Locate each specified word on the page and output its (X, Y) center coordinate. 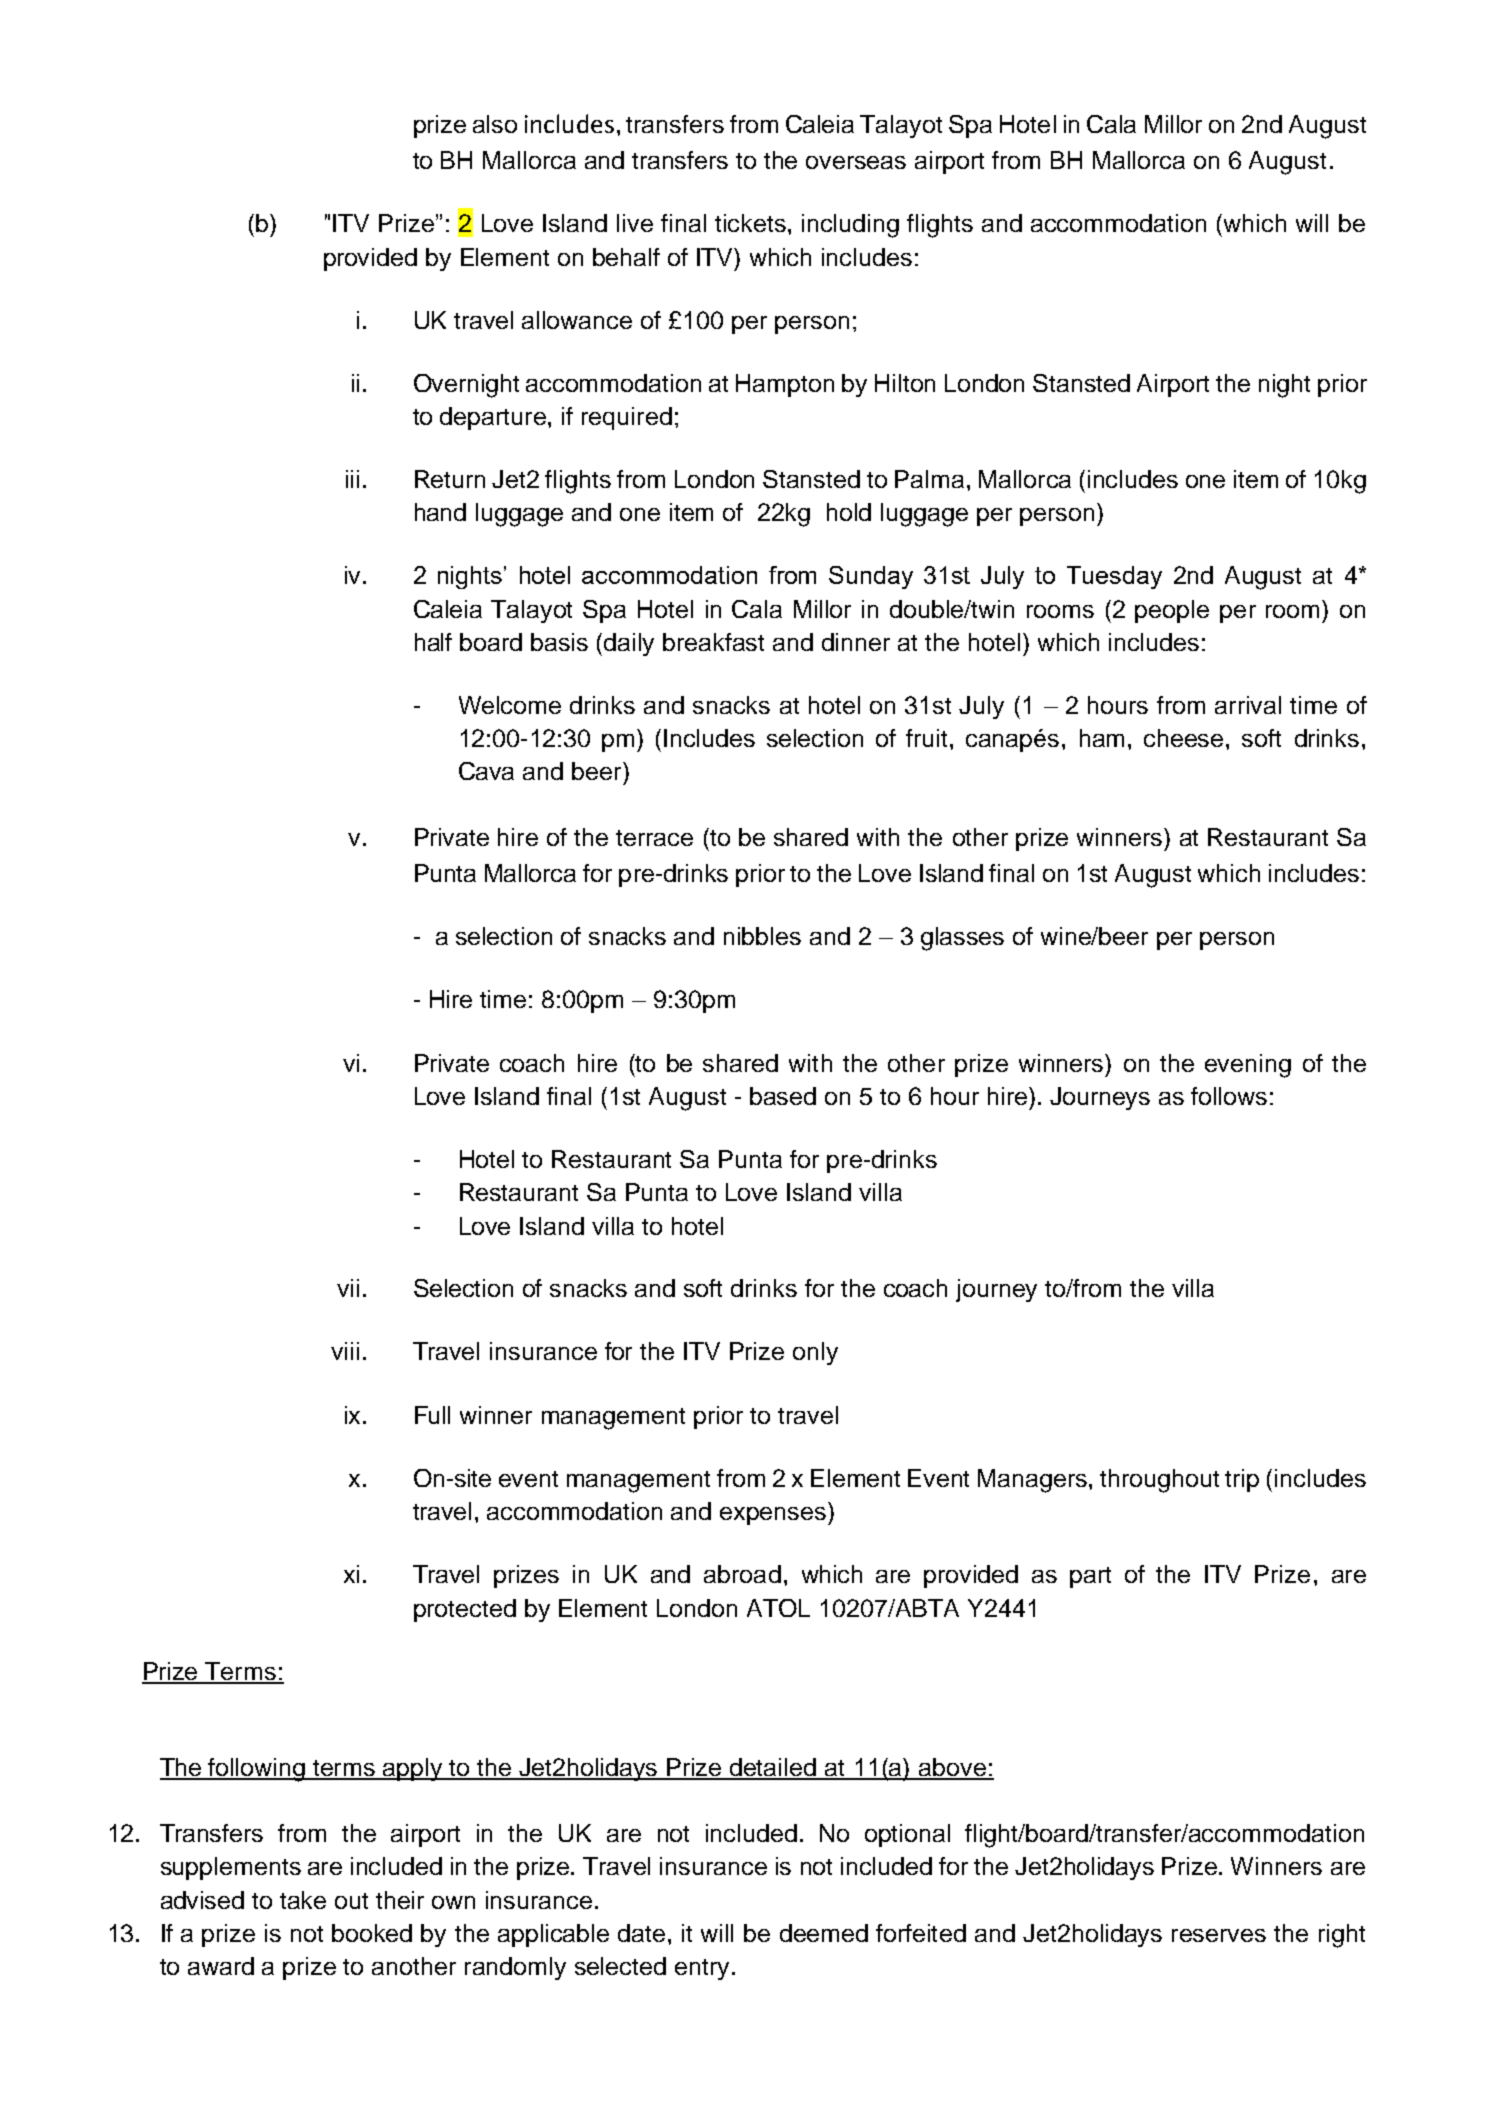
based (783, 1096)
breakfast (713, 642)
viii (345, 1351)
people (1172, 611)
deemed (824, 1933)
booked (372, 1933)
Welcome (510, 705)
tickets (750, 223)
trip (1242, 1480)
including (850, 226)
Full (432, 1415)
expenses (774, 1516)
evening (1248, 1066)
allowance (577, 320)
